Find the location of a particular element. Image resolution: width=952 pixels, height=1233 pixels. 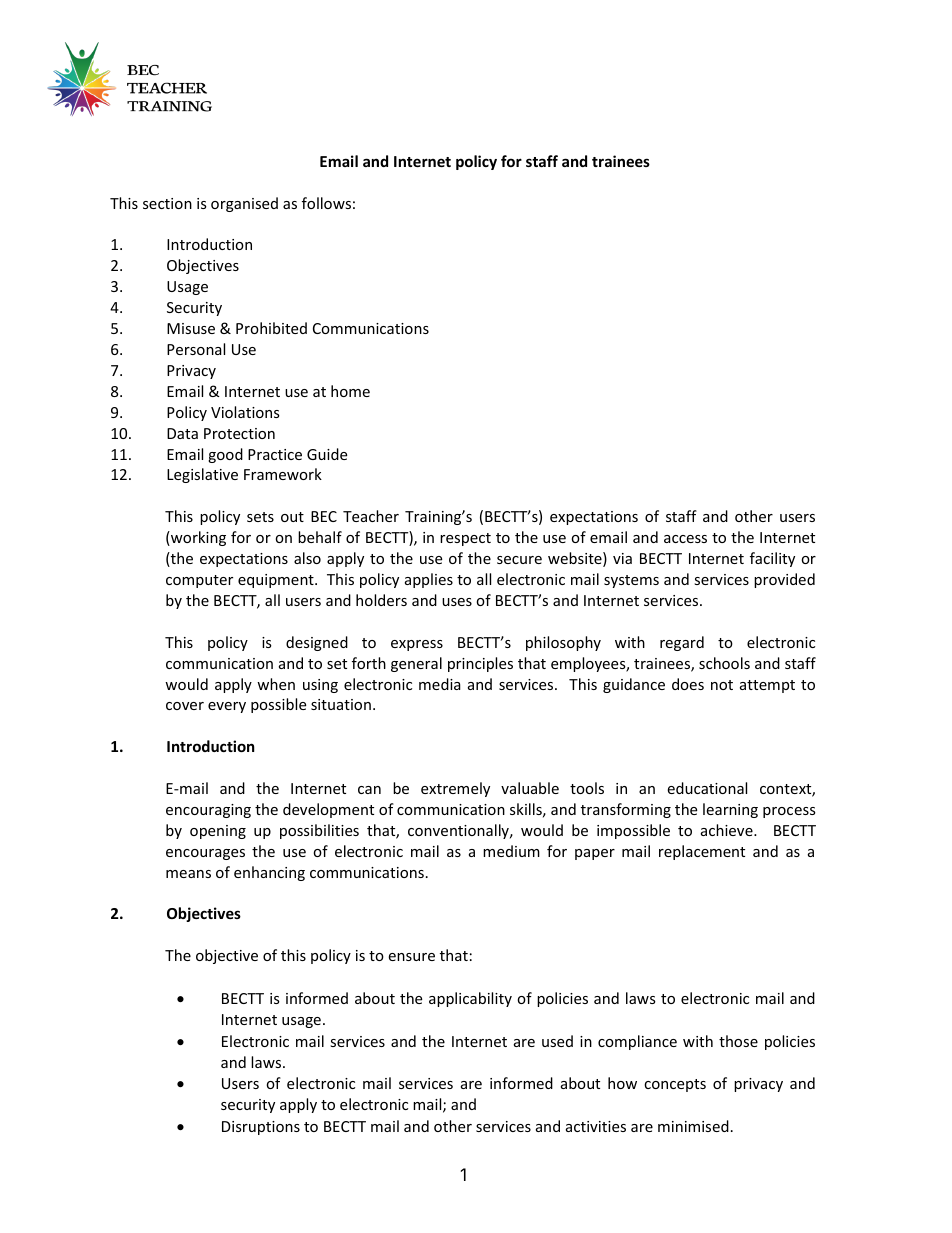

minimised is located at coordinates (693, 1126).
